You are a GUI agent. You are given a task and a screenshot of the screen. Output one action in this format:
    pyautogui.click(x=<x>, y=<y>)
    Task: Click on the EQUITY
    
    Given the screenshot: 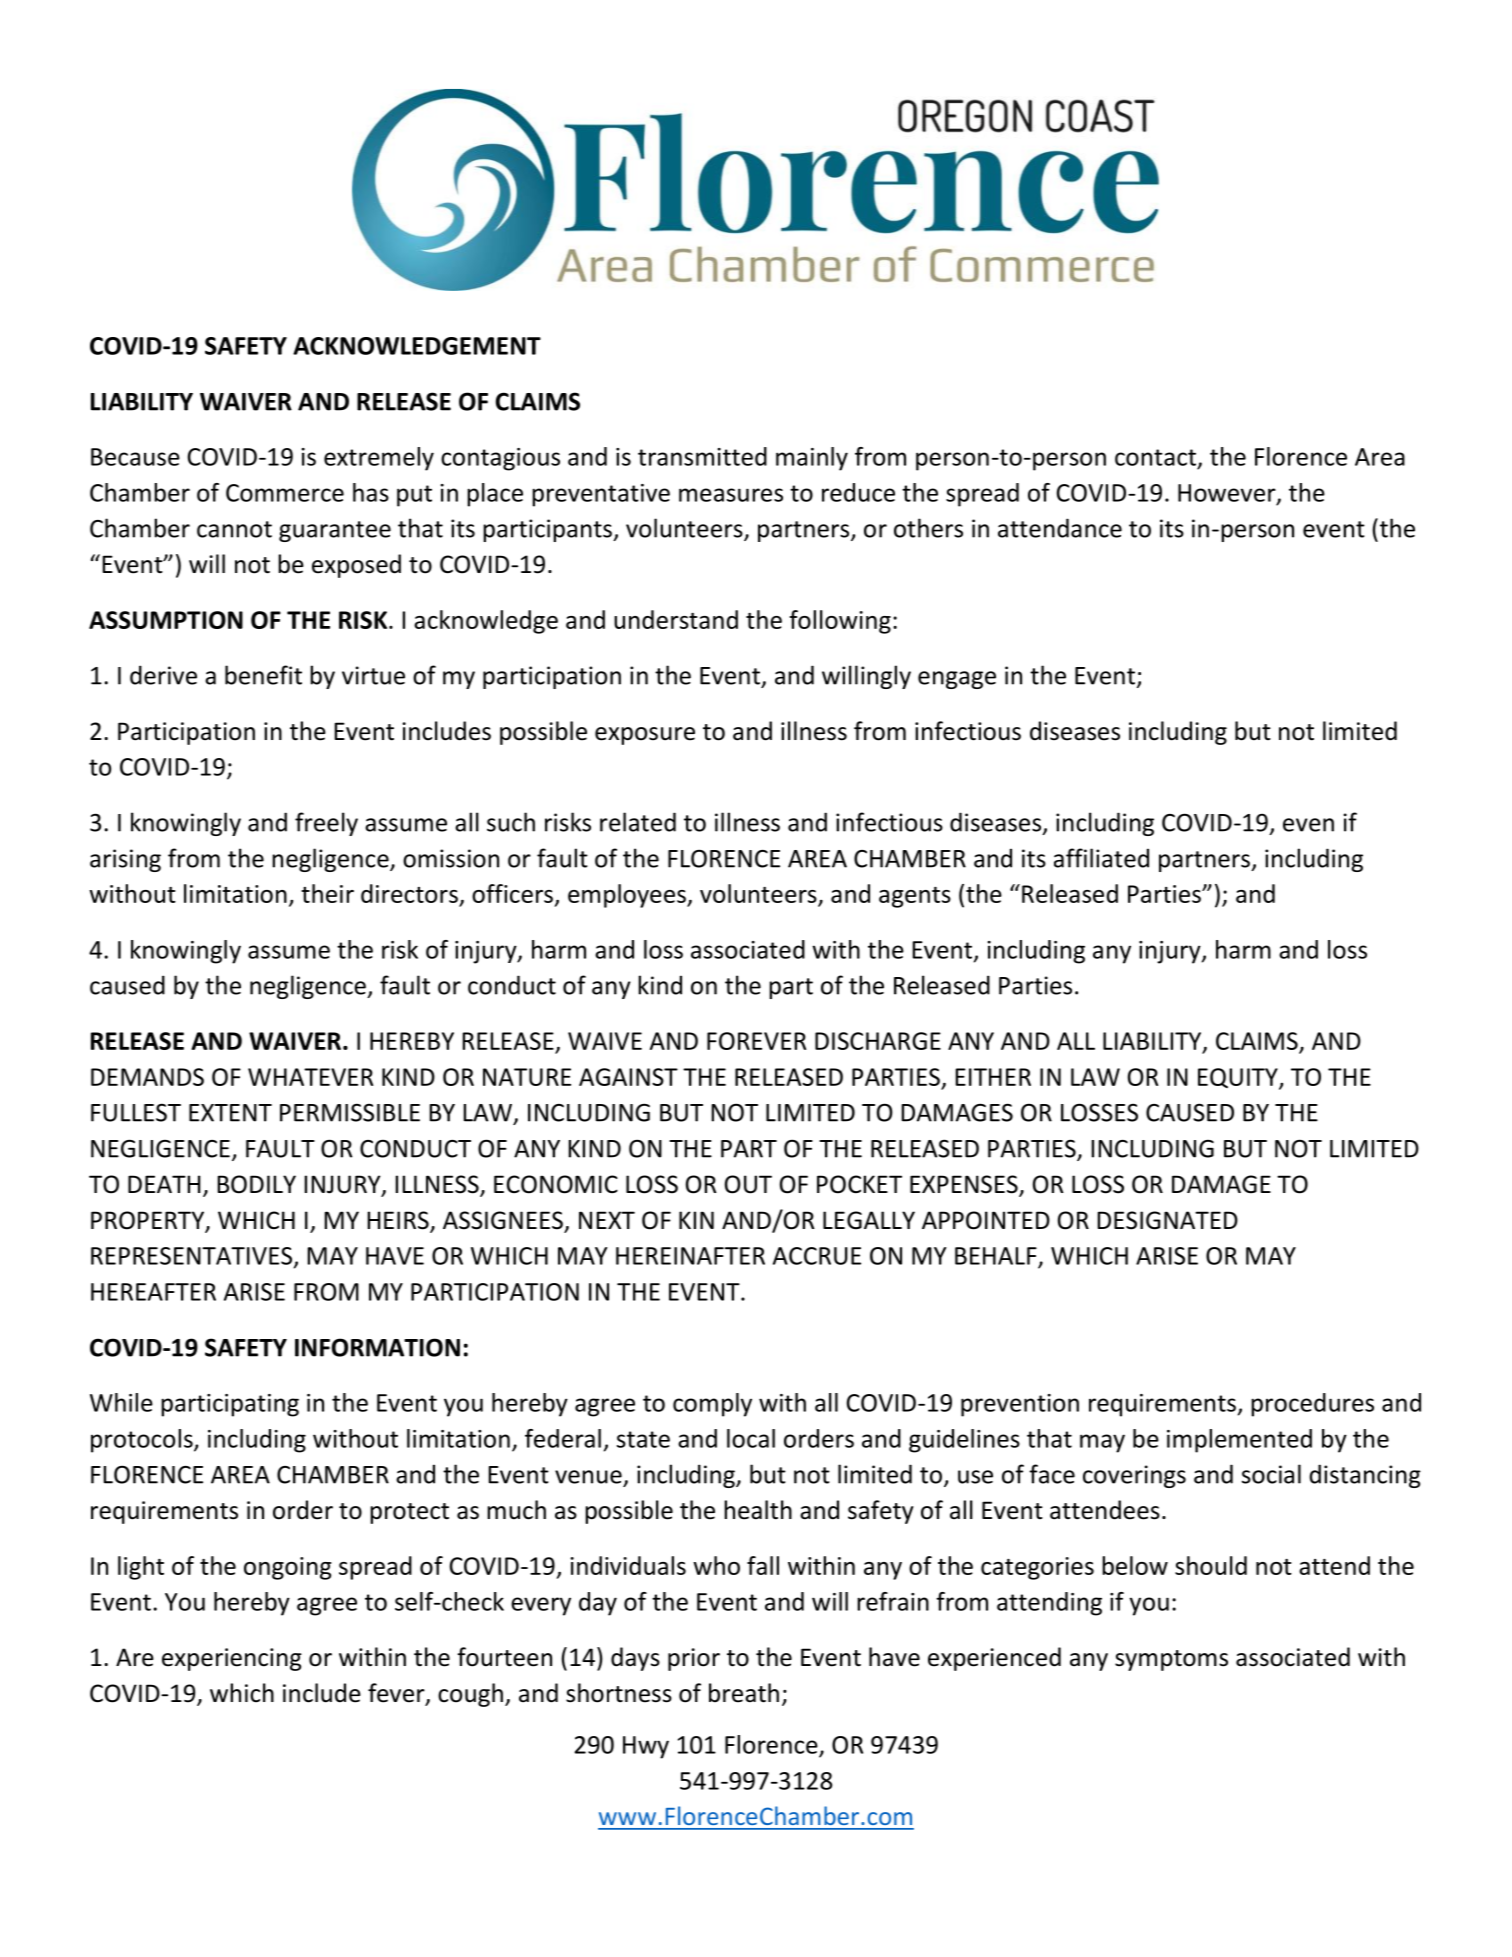 What is the action you would take?
    pyautogui.click(x=1239, y=1079)
